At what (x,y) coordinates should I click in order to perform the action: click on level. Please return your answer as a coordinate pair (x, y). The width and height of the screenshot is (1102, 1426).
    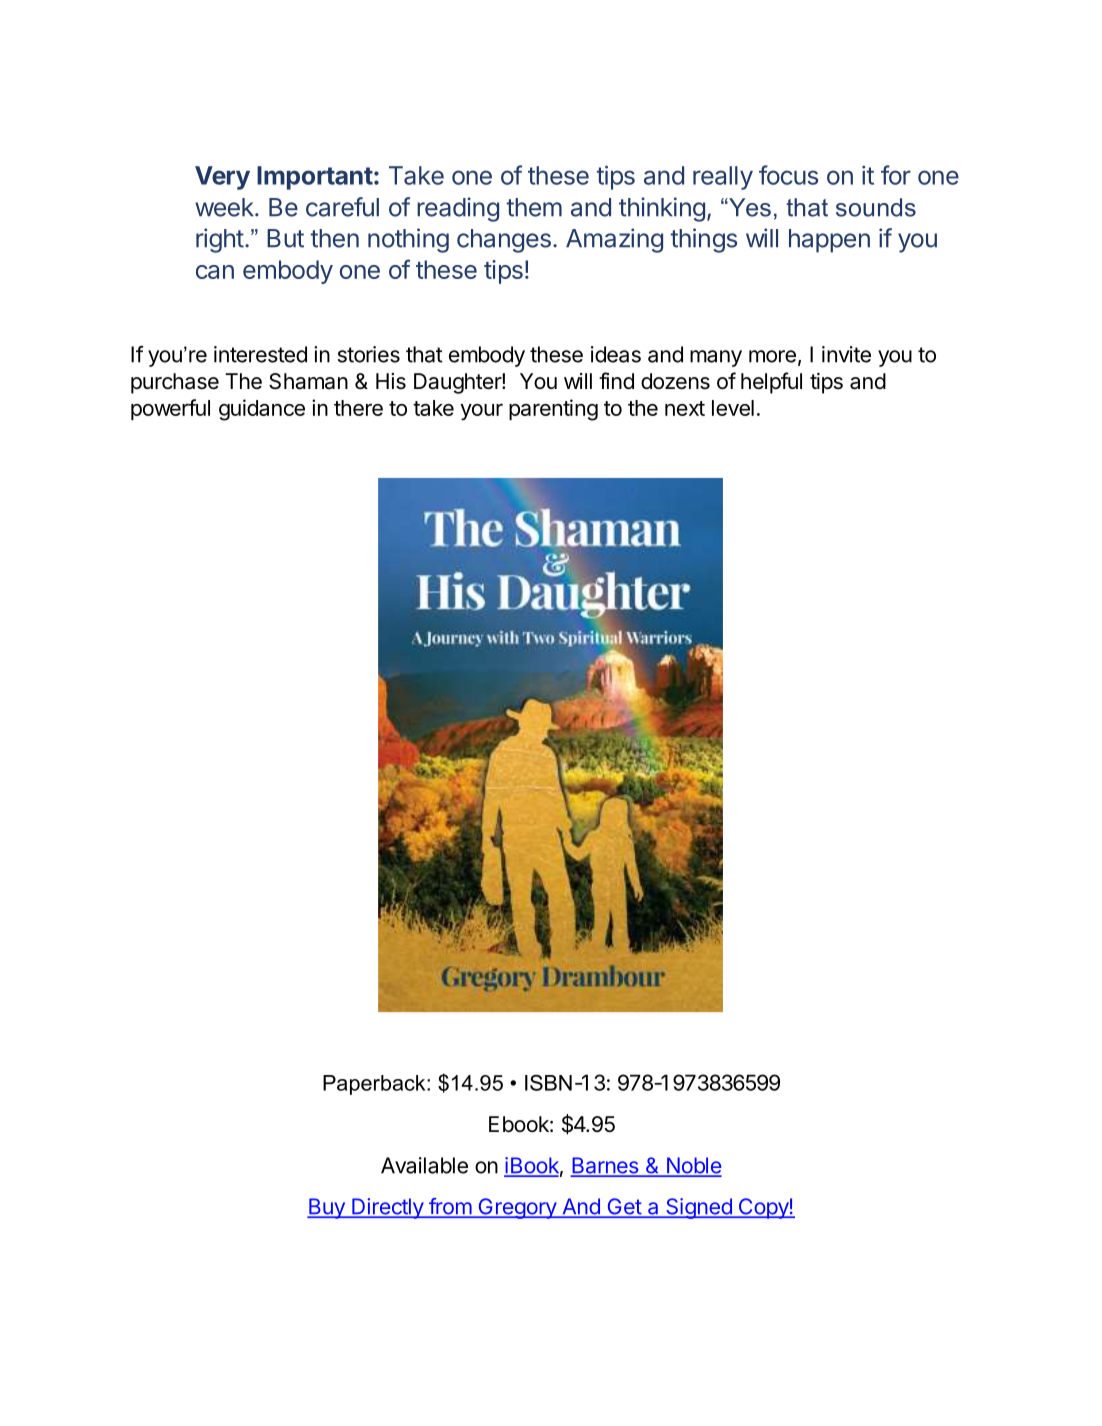
    Looking at the image, I should click on (733, 408).
